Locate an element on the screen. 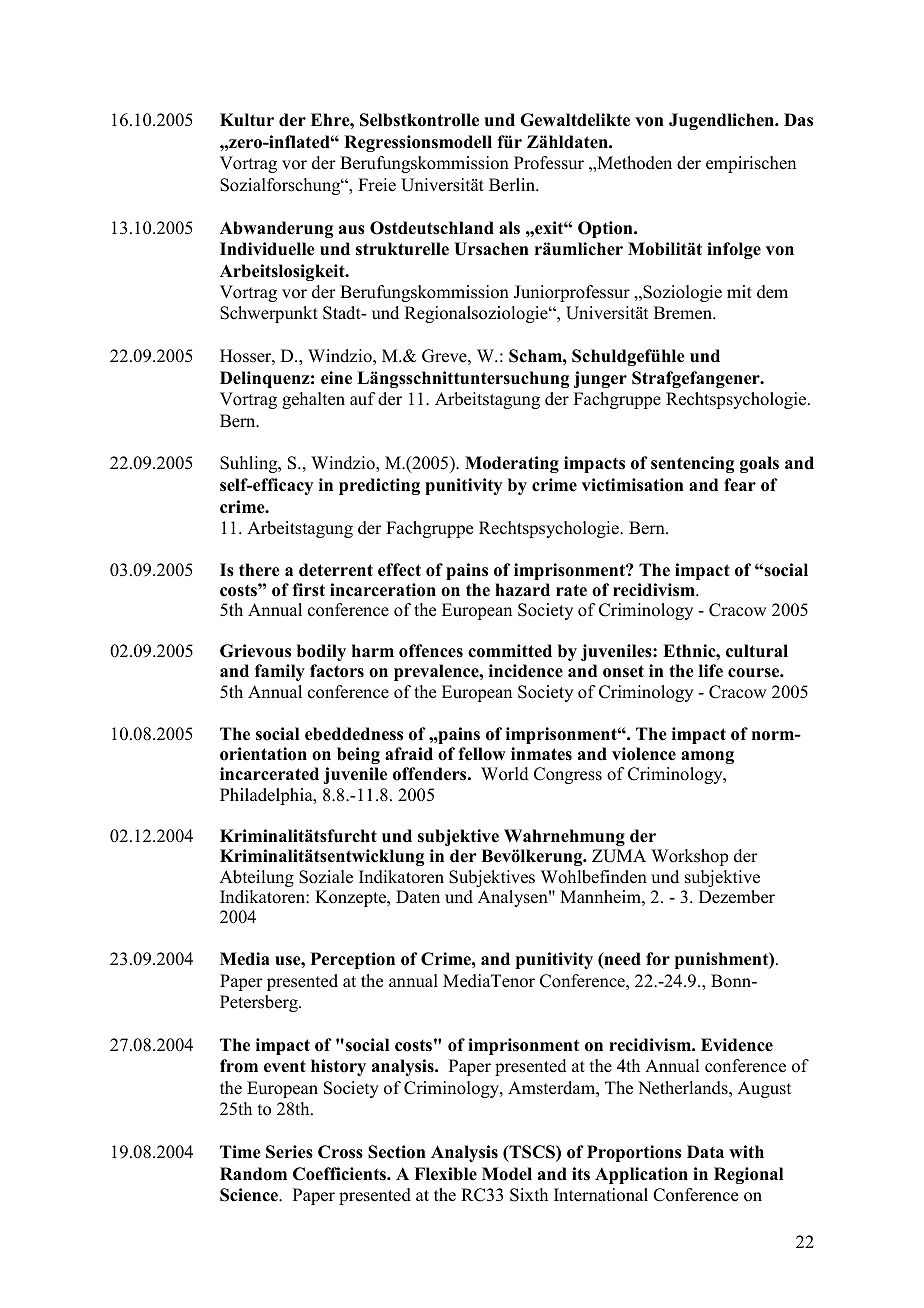  Das is located at coordinates (798, 120).
